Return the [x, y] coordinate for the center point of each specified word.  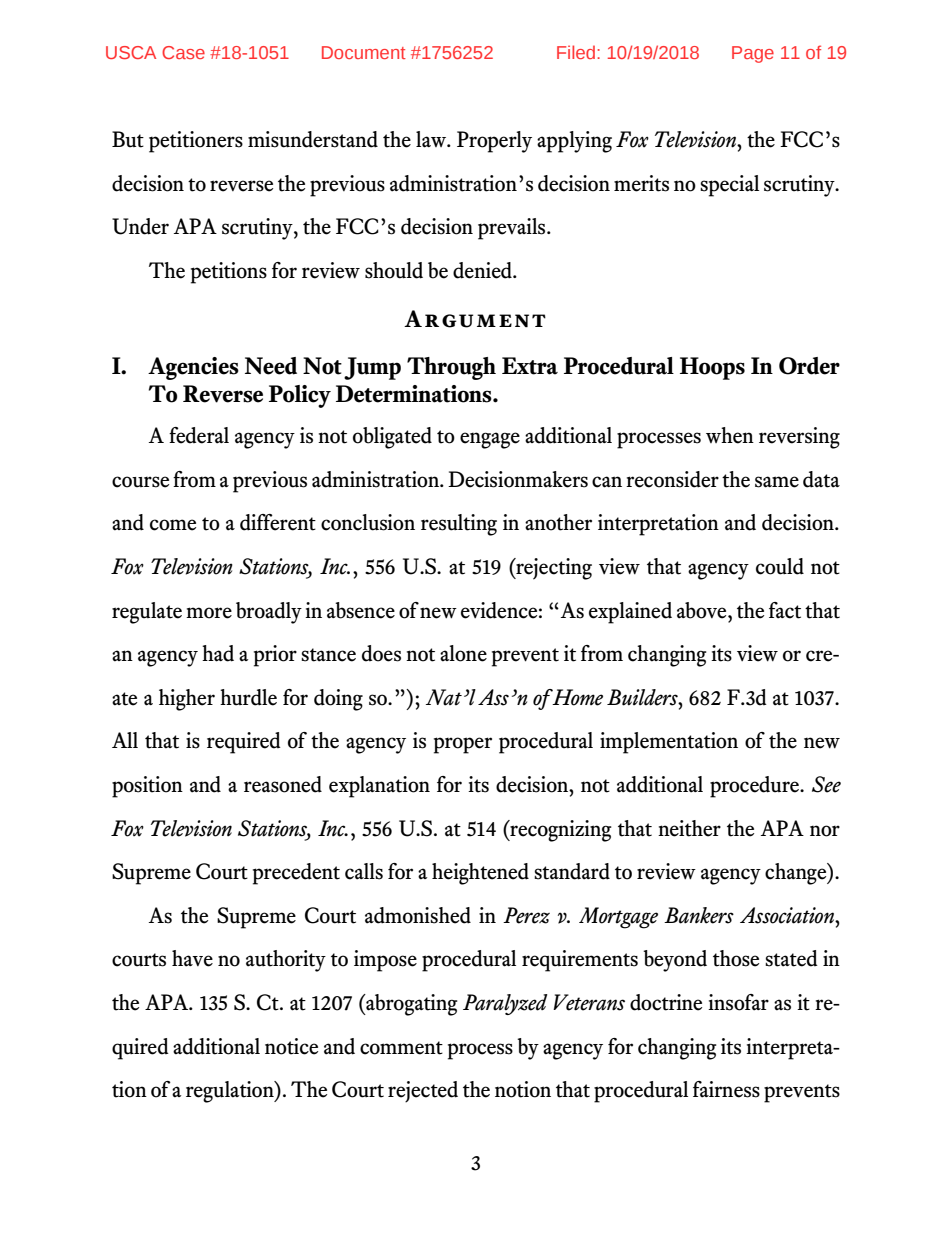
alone [463, 653]
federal [199, 435]
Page [753, 54]
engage [490, 440]
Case [183, 52]
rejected [423, 1092]
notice [291, 1046]
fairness [726, 1089]
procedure [756, 787]
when [730, 435]
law [432, 139]
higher [187, 700]
